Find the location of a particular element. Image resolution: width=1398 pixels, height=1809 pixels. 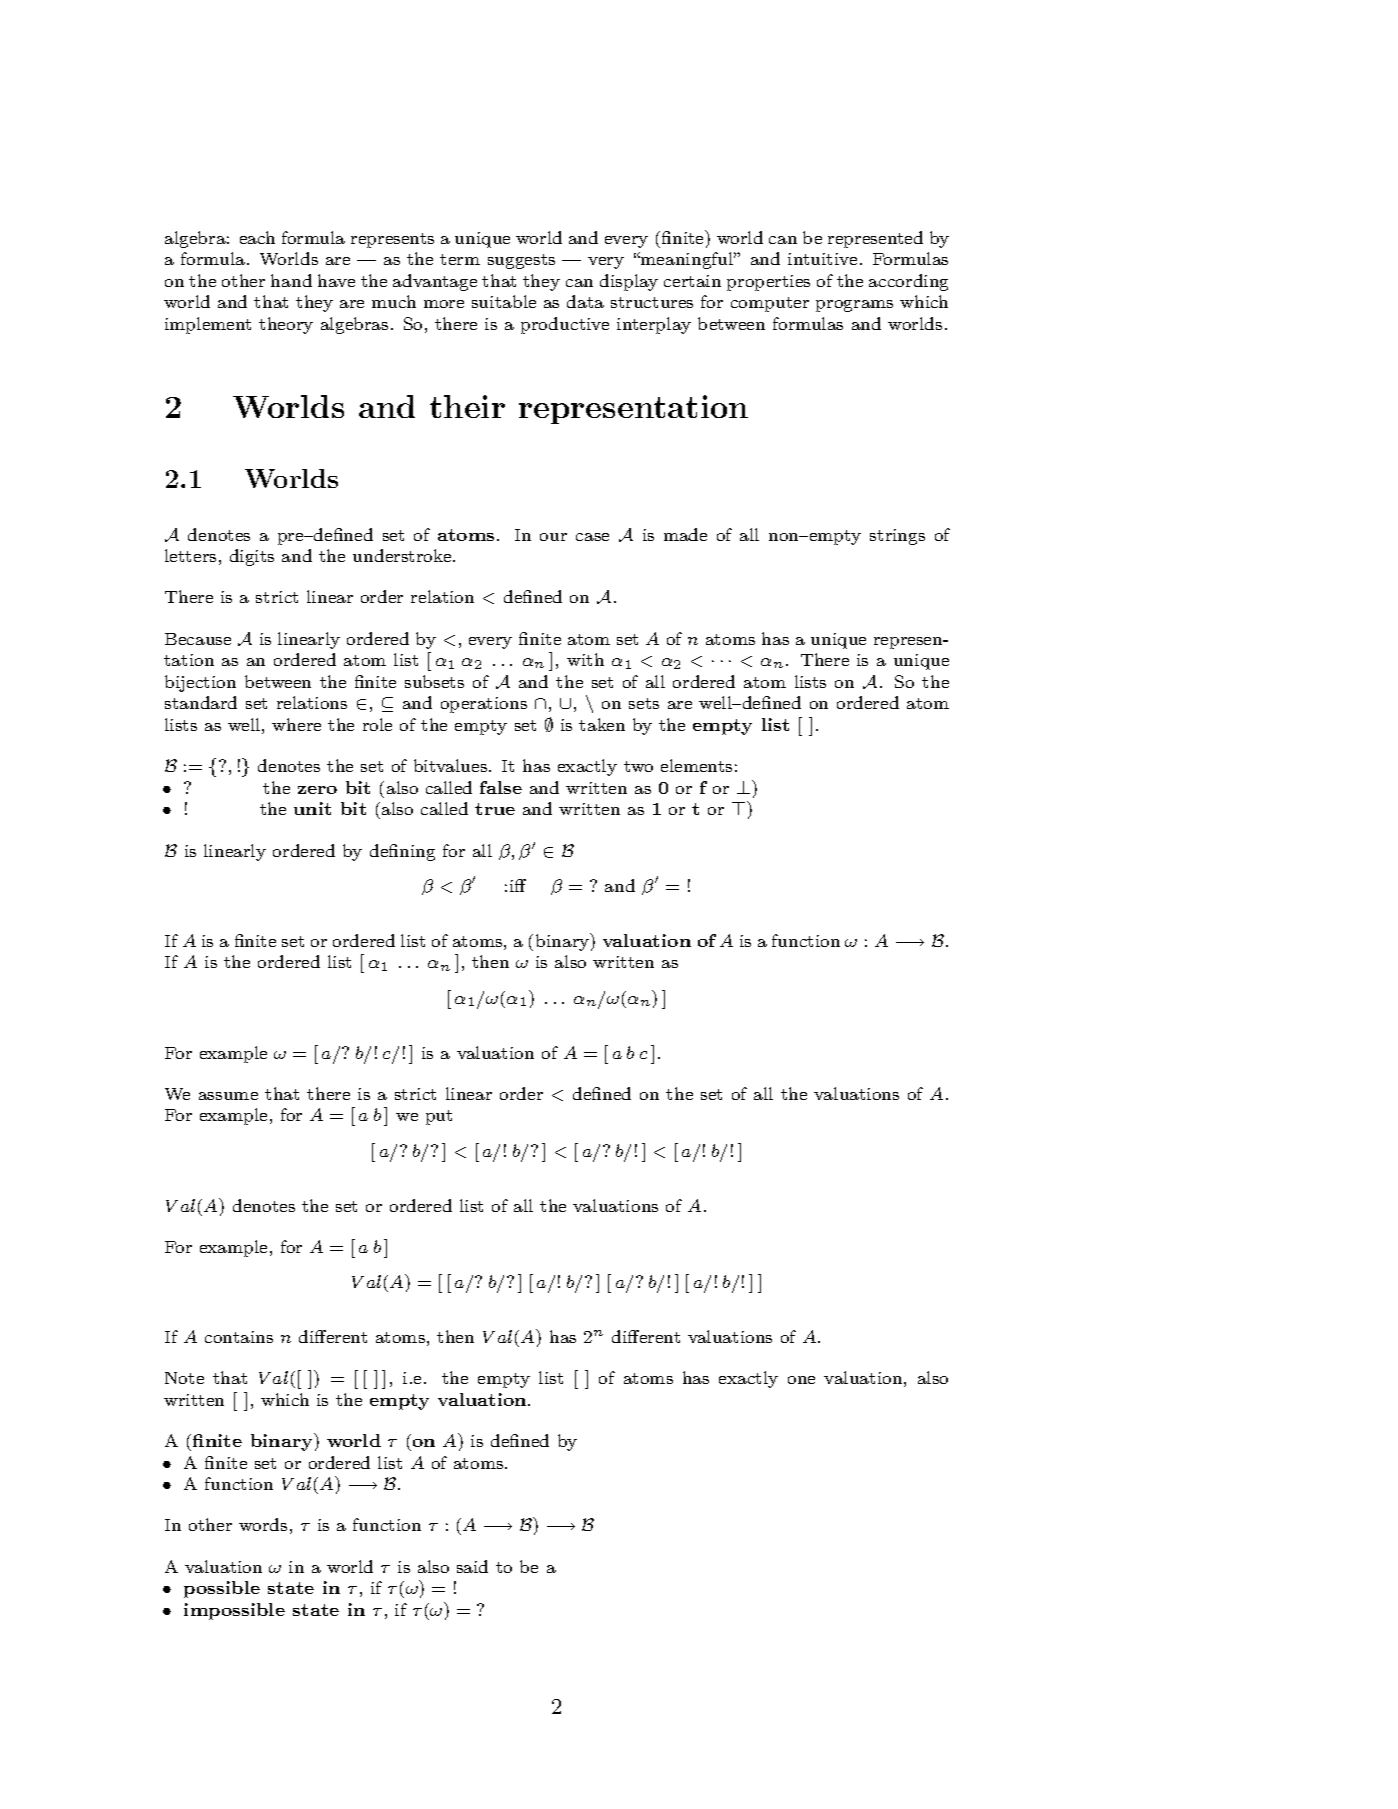

suggests is located at coordinates (521, 261).
